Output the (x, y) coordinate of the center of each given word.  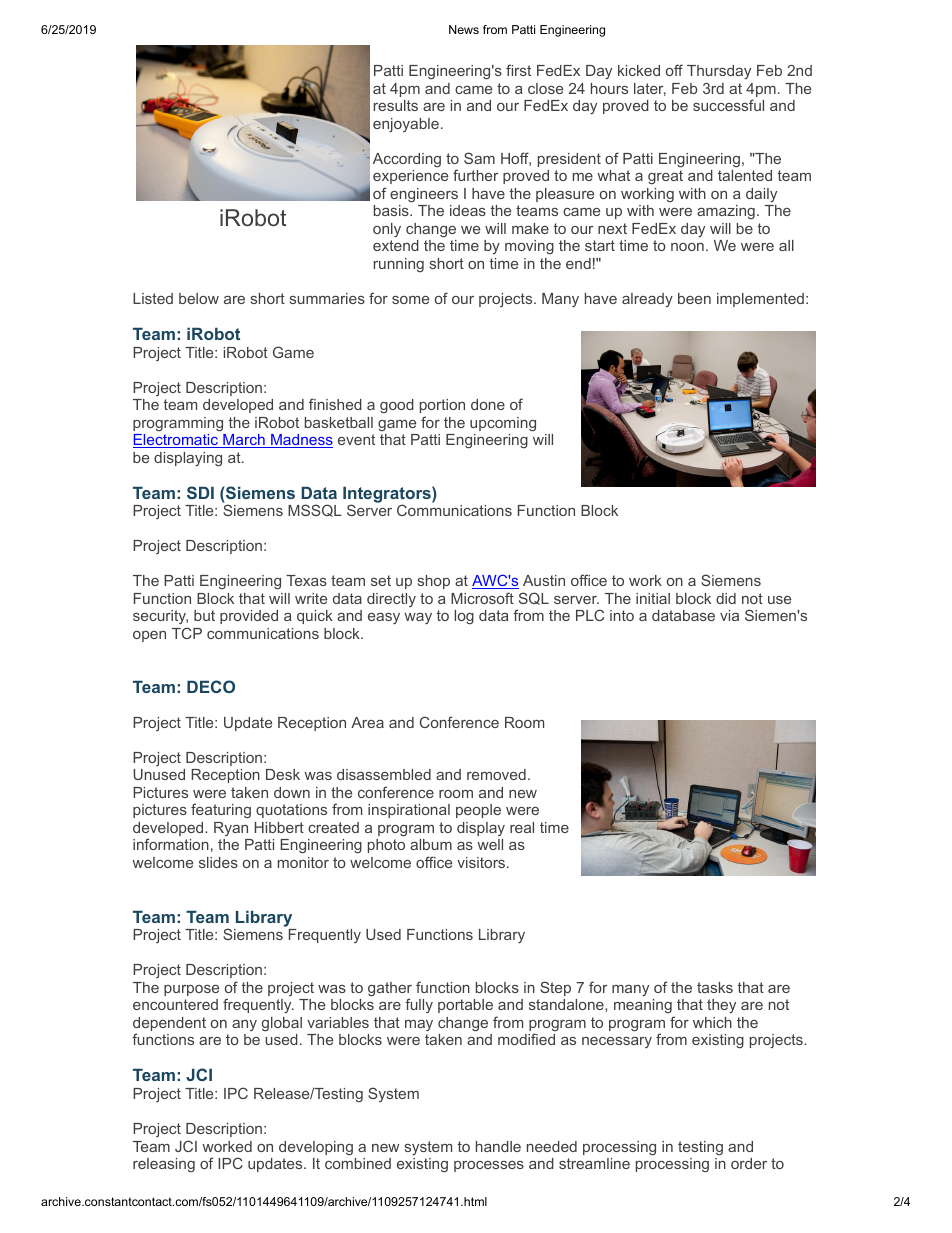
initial (653, 598)
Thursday (719, 72)
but (204, 615)
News (464, 29)
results (396, 105)
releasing (164, 1165)
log (464, 617)
